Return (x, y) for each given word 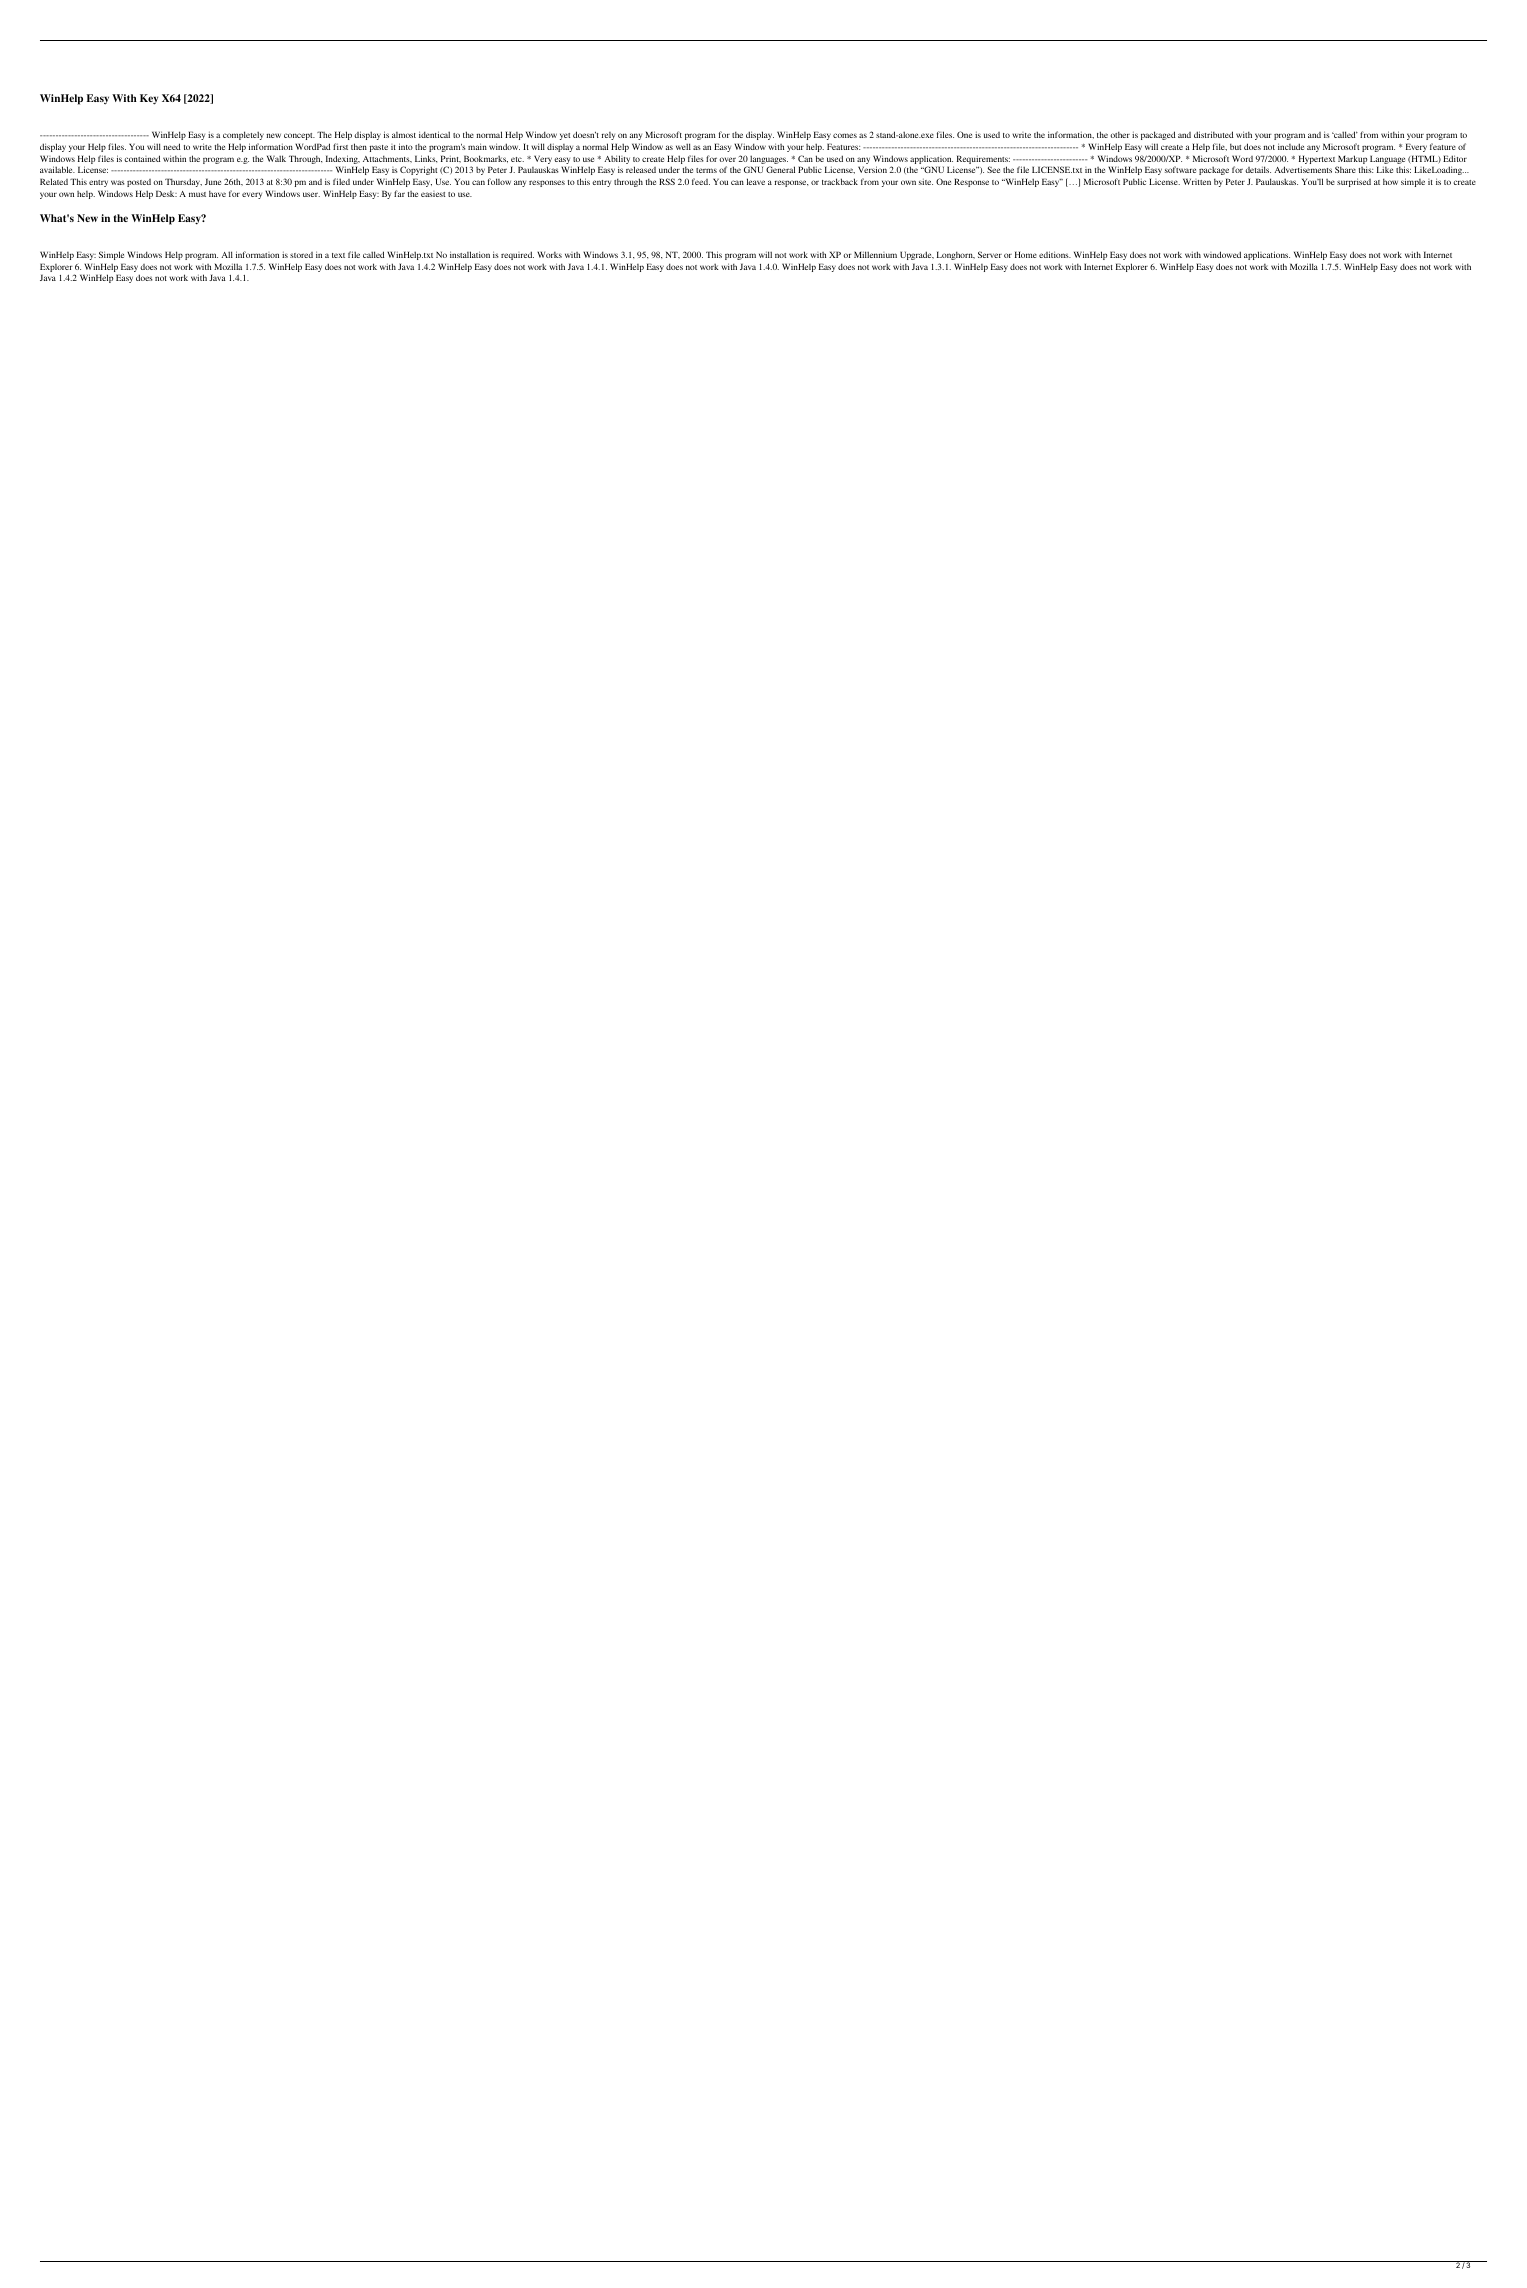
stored (301, 255)
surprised (1354, 182)
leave (756, 181)
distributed (1213, 134)
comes (845, 135)
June (213, 181)
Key (149, 99)
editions (1055, 254)
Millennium (875, 254)
